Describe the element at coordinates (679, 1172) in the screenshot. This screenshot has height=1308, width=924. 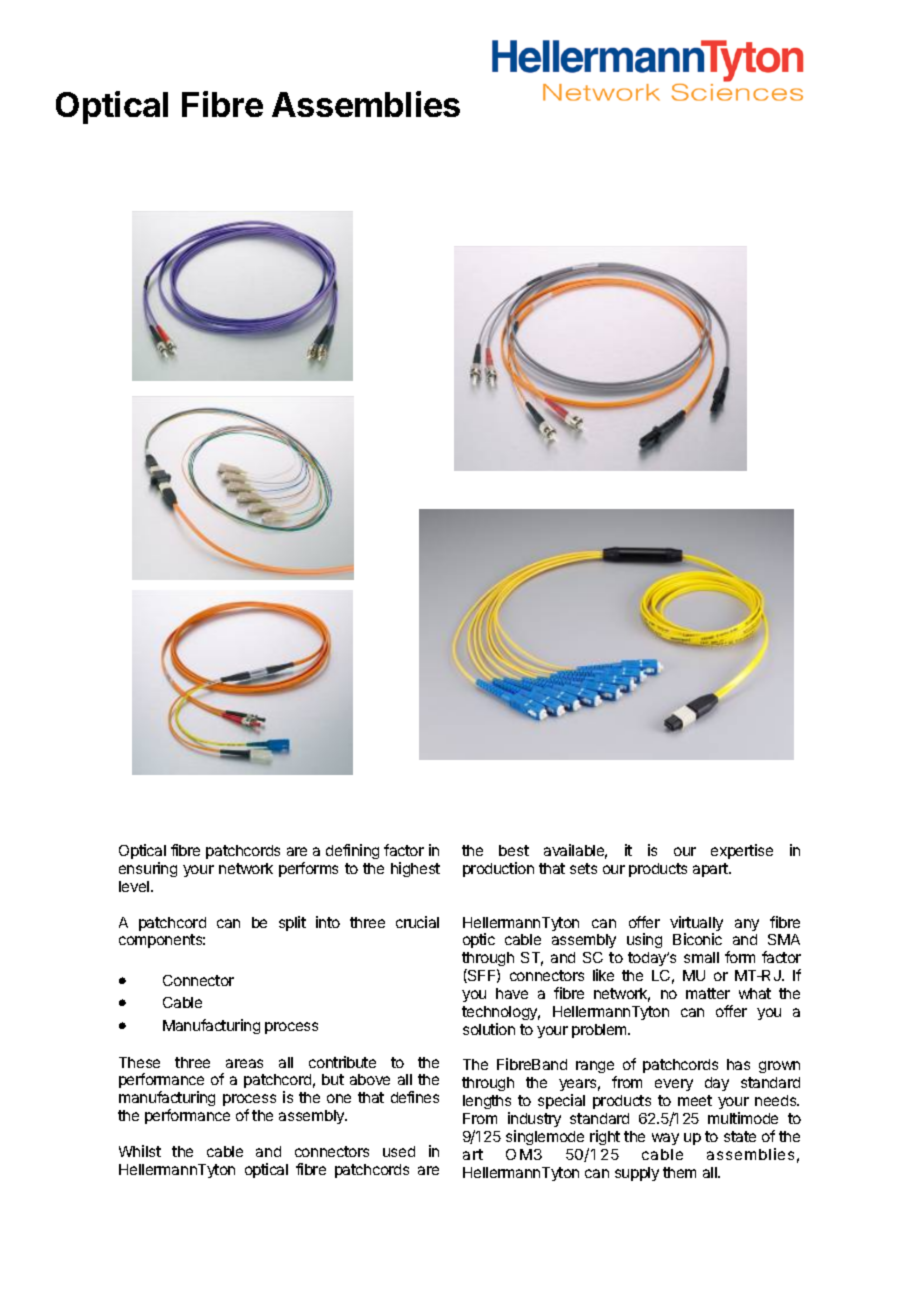
I see `them` at that location.
